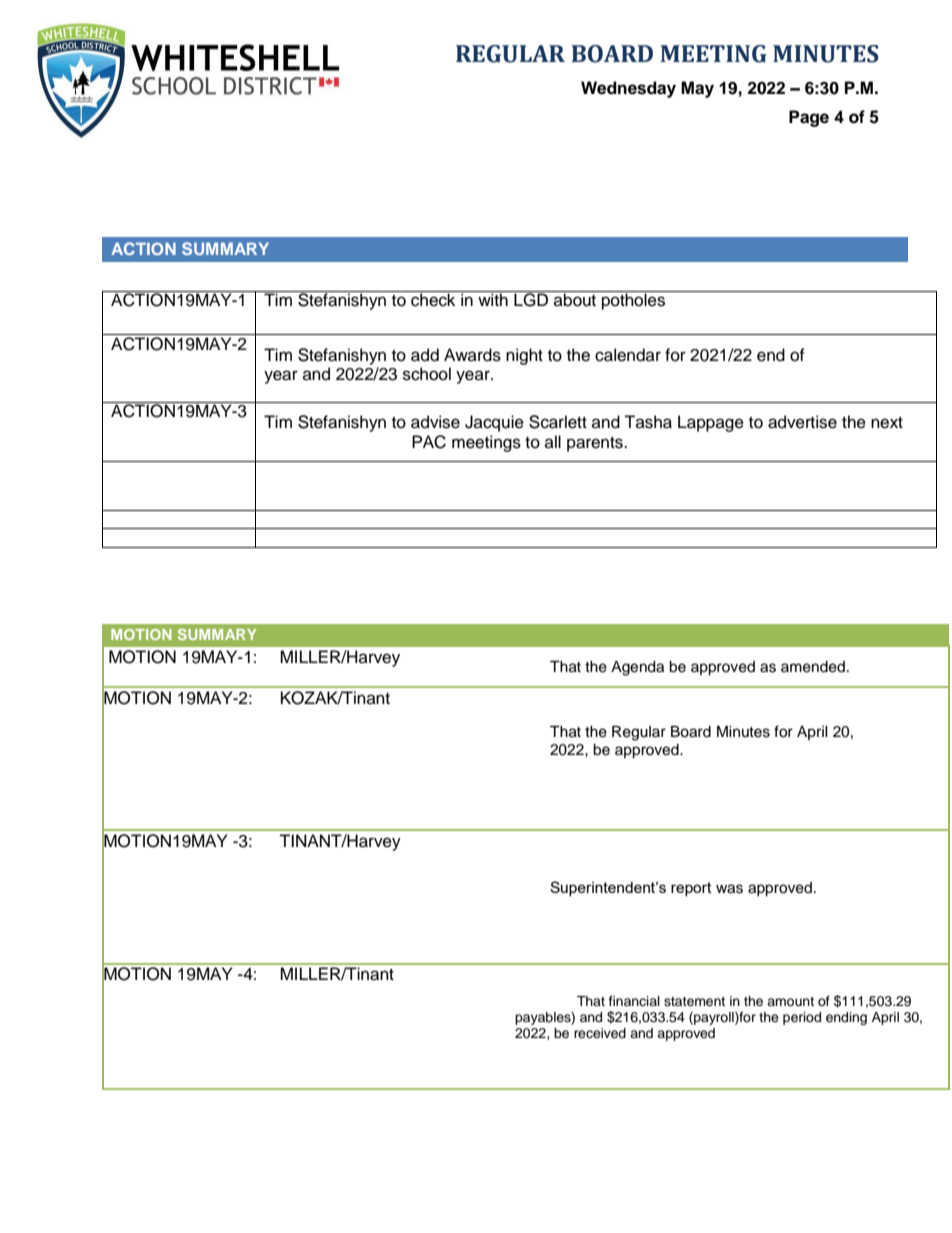  I want to click on PAC, so click(429, 442).
